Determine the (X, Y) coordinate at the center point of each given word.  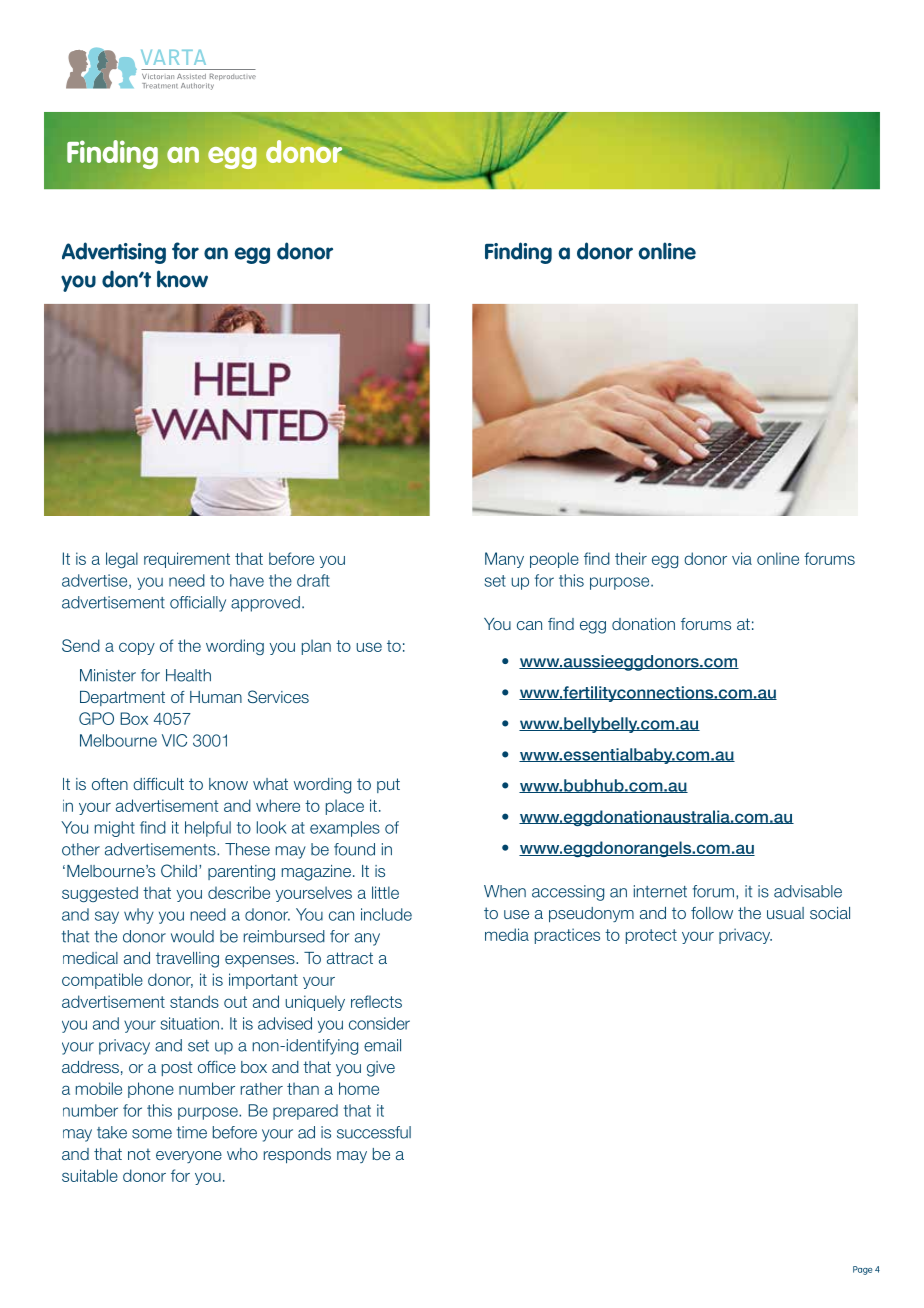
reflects (376, 1001)
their (631, 558)
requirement (187, 560)
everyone (189, 1157)
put (388, 785)
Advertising (114, 253)
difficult (158, 784)
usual (785, 913)
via (742, 558)
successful (374, 1132)
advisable (808, 891)
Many (504, 560)
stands (194, 1001)
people (554, 560)
